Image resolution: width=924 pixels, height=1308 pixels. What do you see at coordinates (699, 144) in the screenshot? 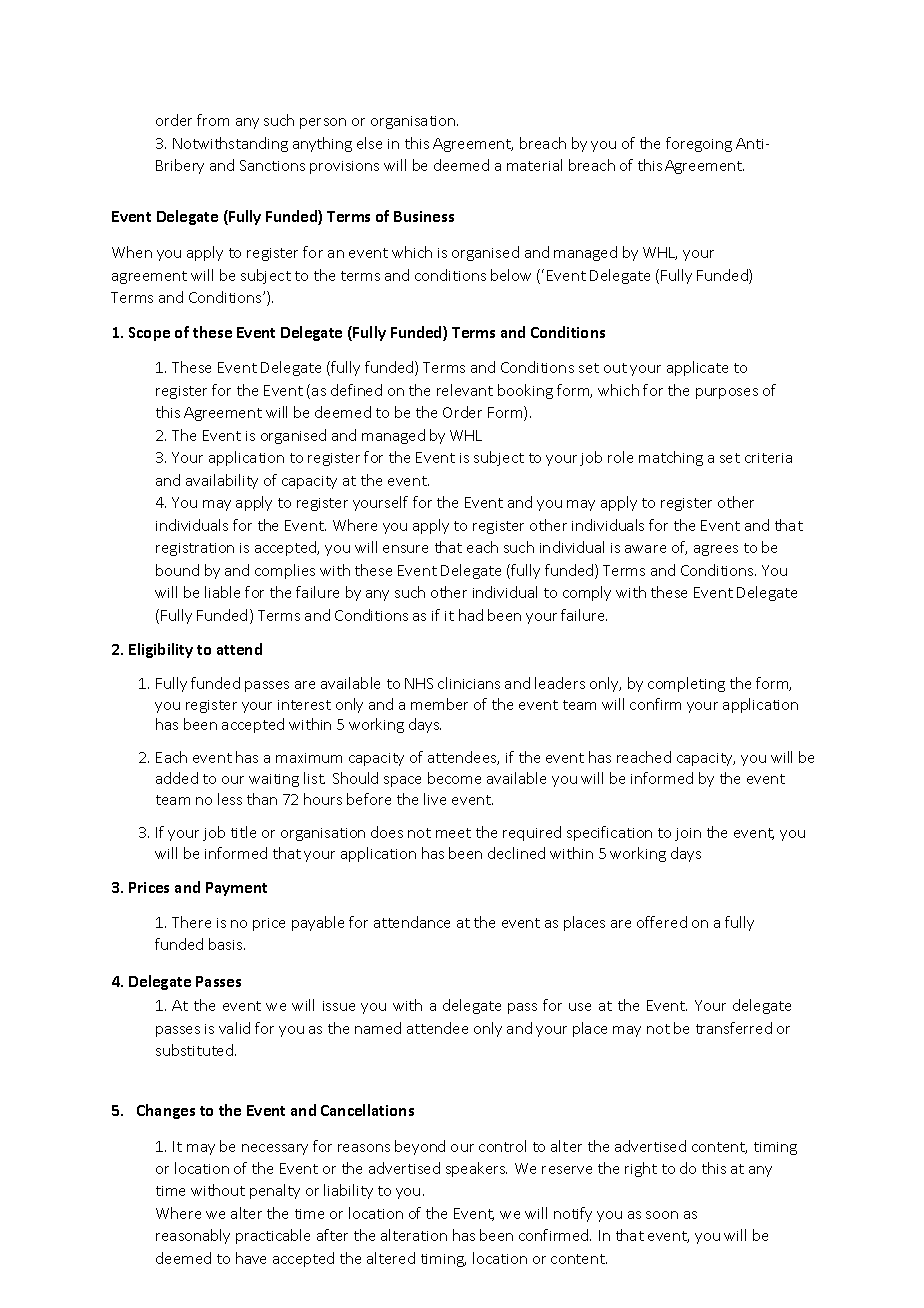
I see `foregoing` at bounding box center [699, 144].
